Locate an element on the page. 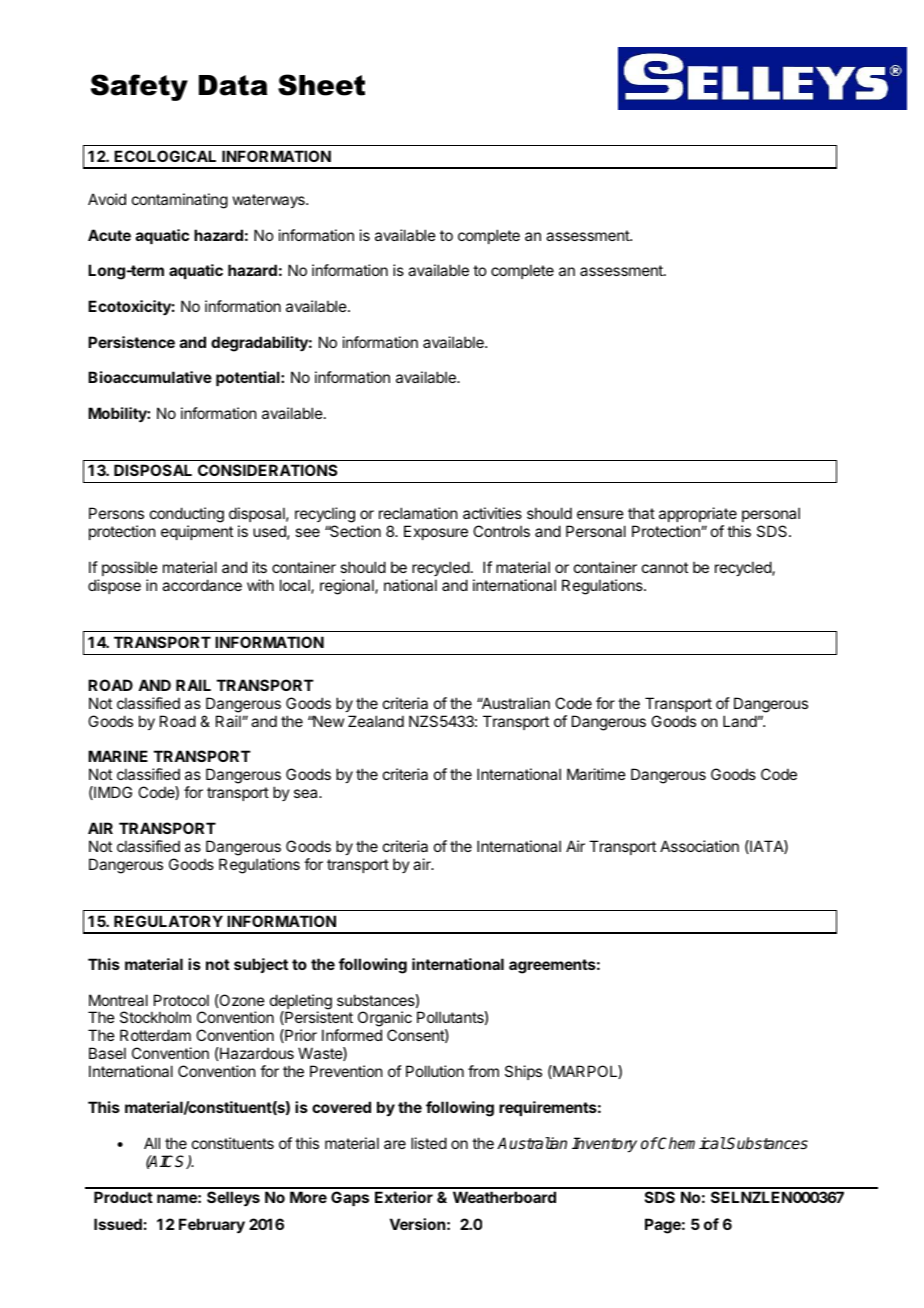  ECOLOGICAL is located at coordinates (165, 156).
